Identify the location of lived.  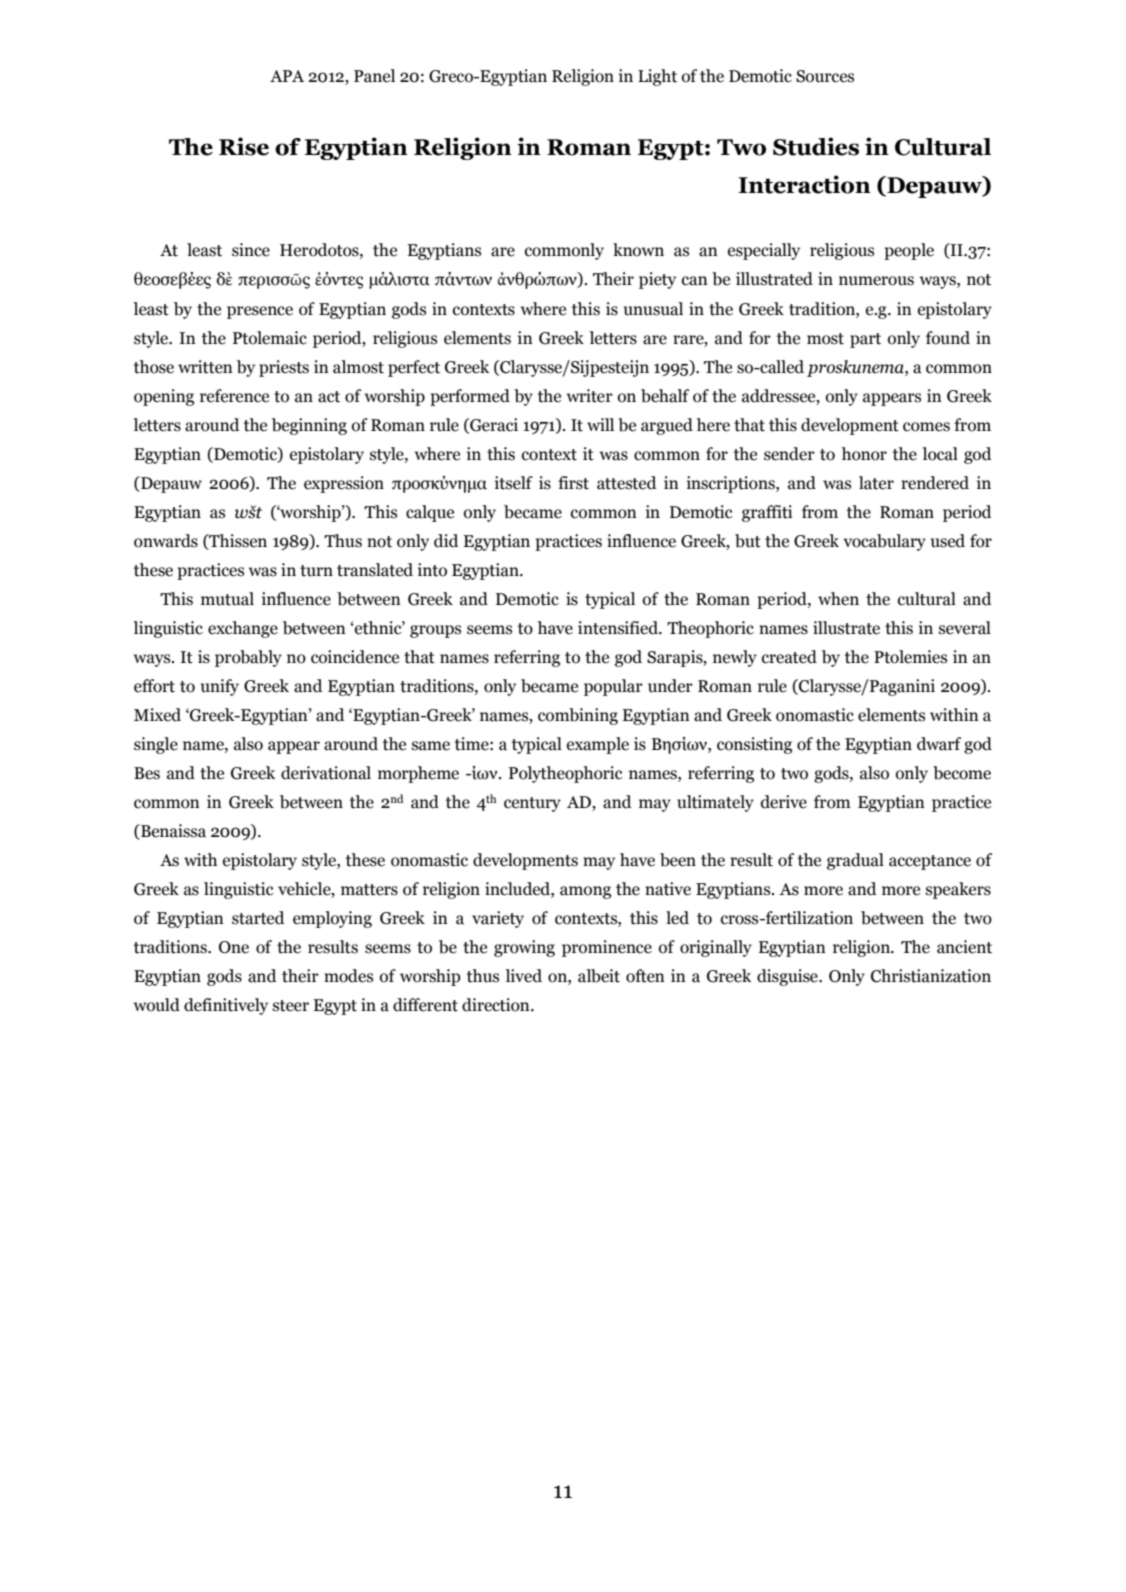
(523, 976).
